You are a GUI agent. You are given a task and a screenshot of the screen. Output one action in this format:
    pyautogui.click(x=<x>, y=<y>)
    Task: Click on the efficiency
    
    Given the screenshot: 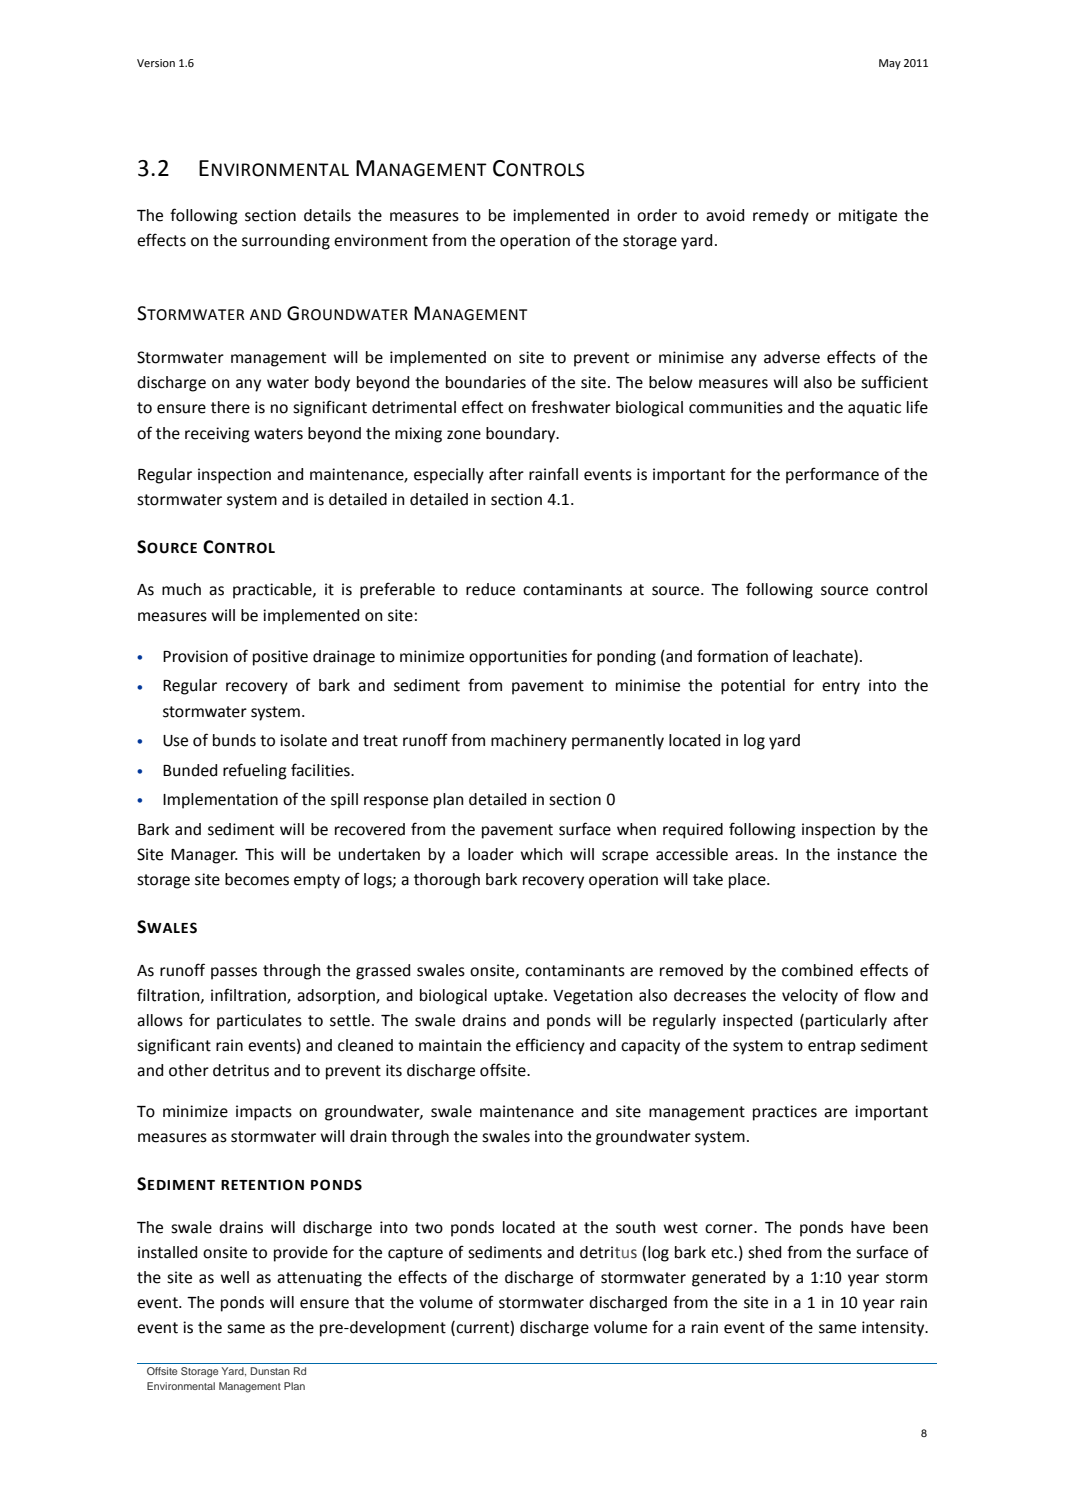 What is the action you would take?
    pyautogui.click(x=550, y=1046)
